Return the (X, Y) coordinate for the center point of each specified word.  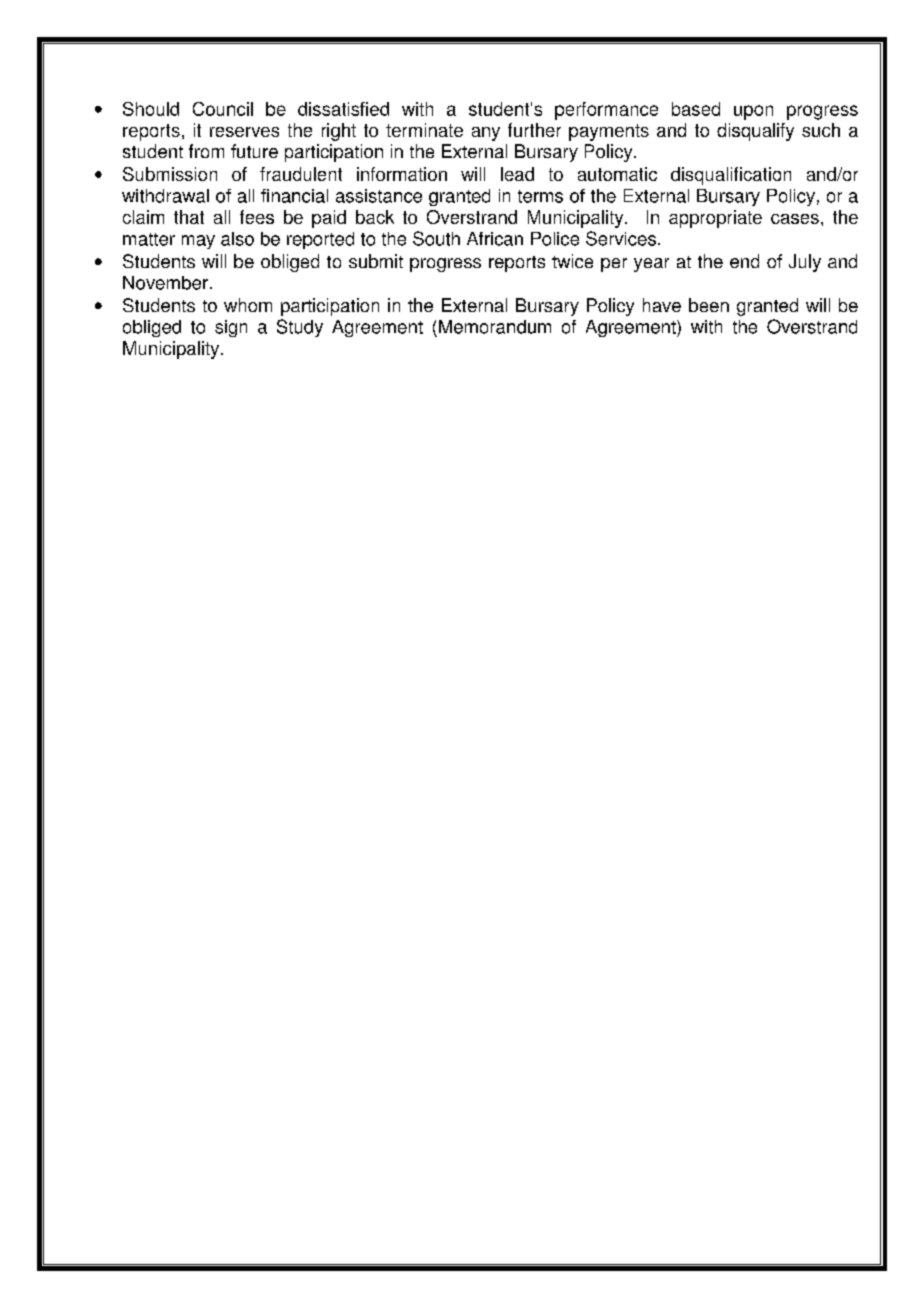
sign (231, 328)
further (534, 130)
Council (223, 109)
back (375, 217)
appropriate (715, 219)
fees (257, 217)
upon (753, 112)
